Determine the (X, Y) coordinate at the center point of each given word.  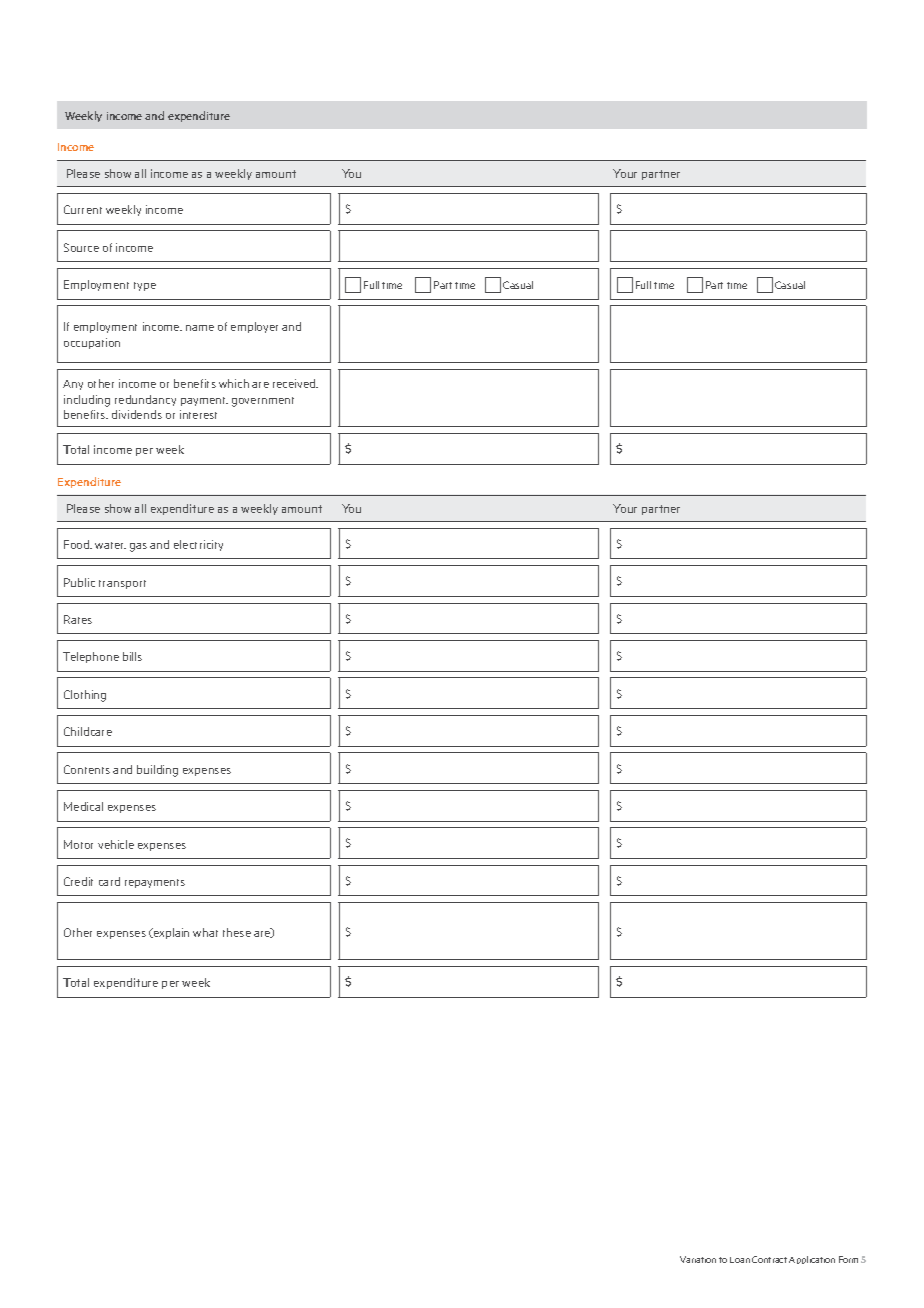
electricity (198, 545)
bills (132, 656)
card (109, 881)
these (237, 932)
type (145, 286)
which (234, 383)
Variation (698, 1259)
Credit (78, 881)
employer (254, 327)
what (205, 932)
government (263, 402)
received (295, 383)
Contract (769, 1259)
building (157, 771)
